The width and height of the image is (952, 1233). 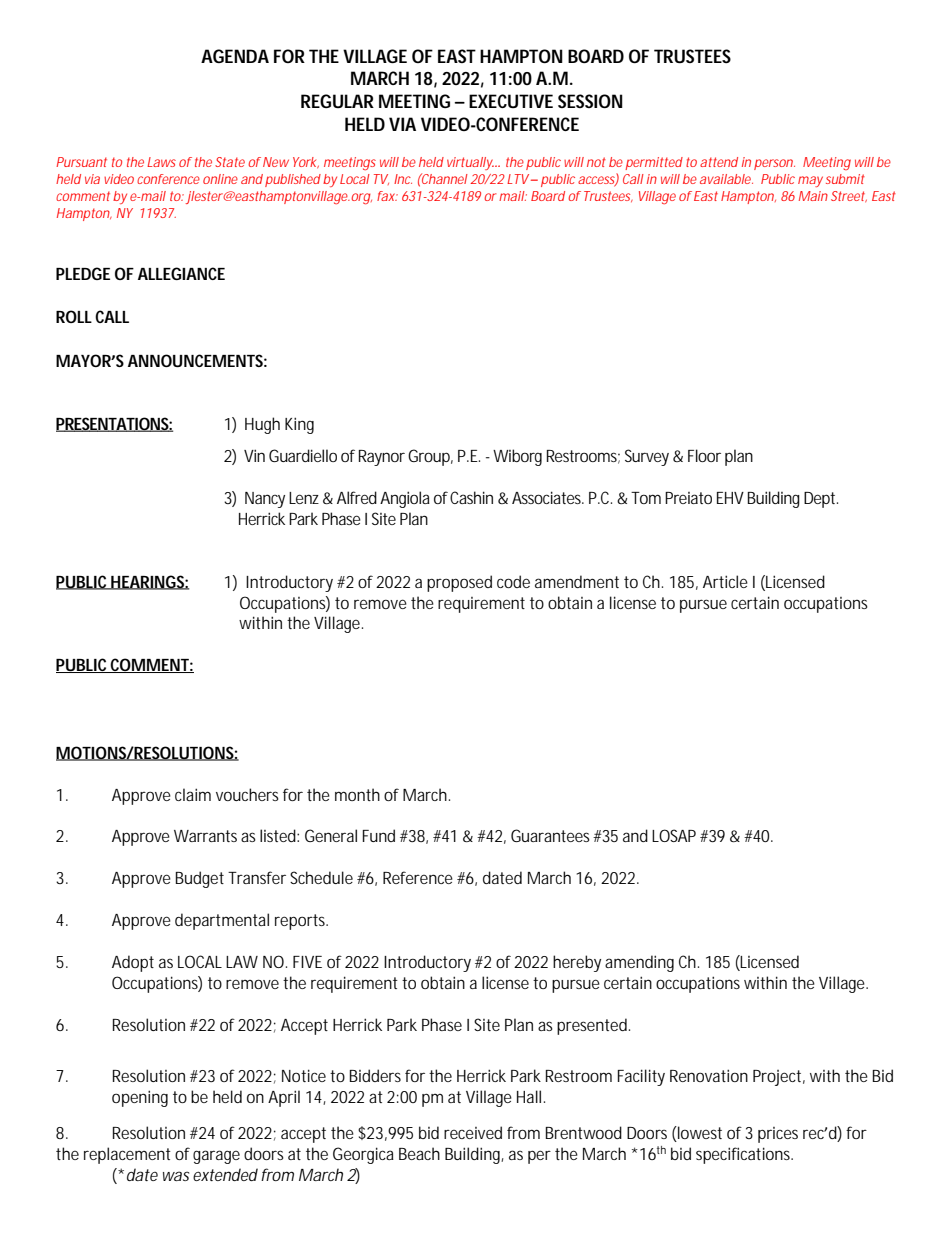 I want to click on received, so click(x=473, y=1132).
